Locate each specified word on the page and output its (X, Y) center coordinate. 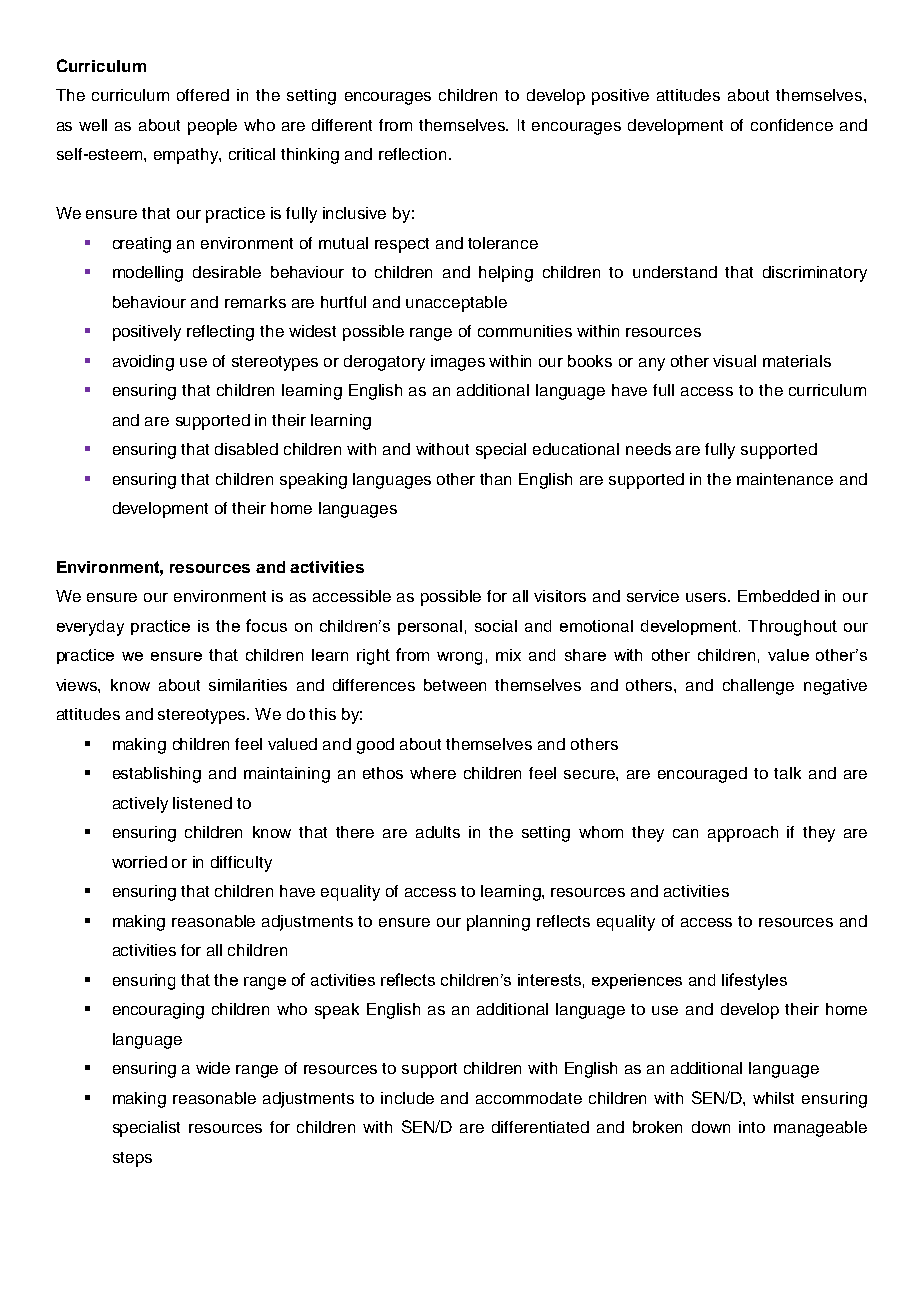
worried (139, 862)
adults (438, 832)
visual (734, 361)
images (458, 363)
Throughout (792, 628)
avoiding (143, 363)
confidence (792, 125)
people (212, 127)
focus (266, 625)
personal (430, 627)
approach (743, 834)
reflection (412, 154)
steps (132, 1159)
